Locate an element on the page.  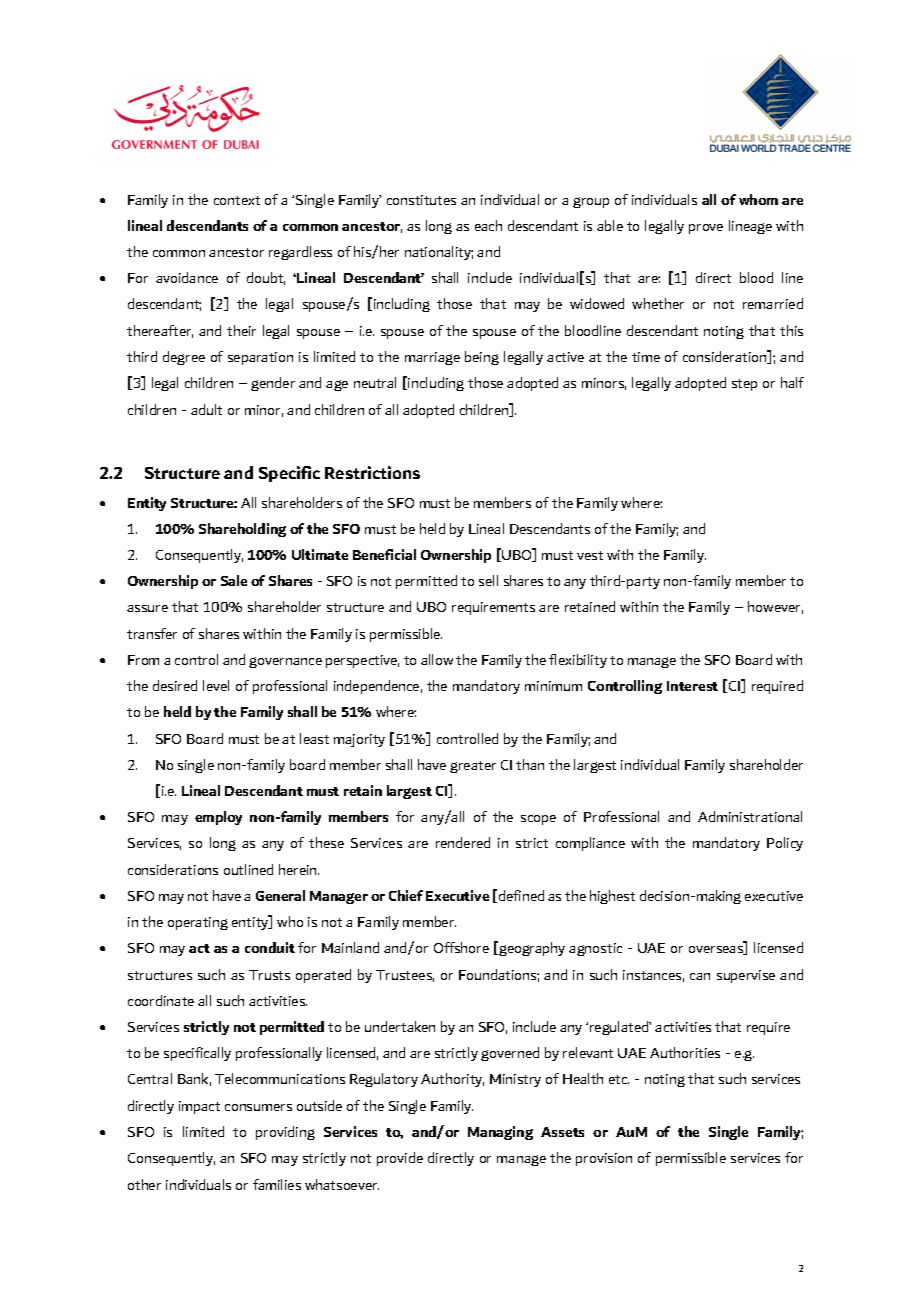
level is located at coordinates (216, 685).
